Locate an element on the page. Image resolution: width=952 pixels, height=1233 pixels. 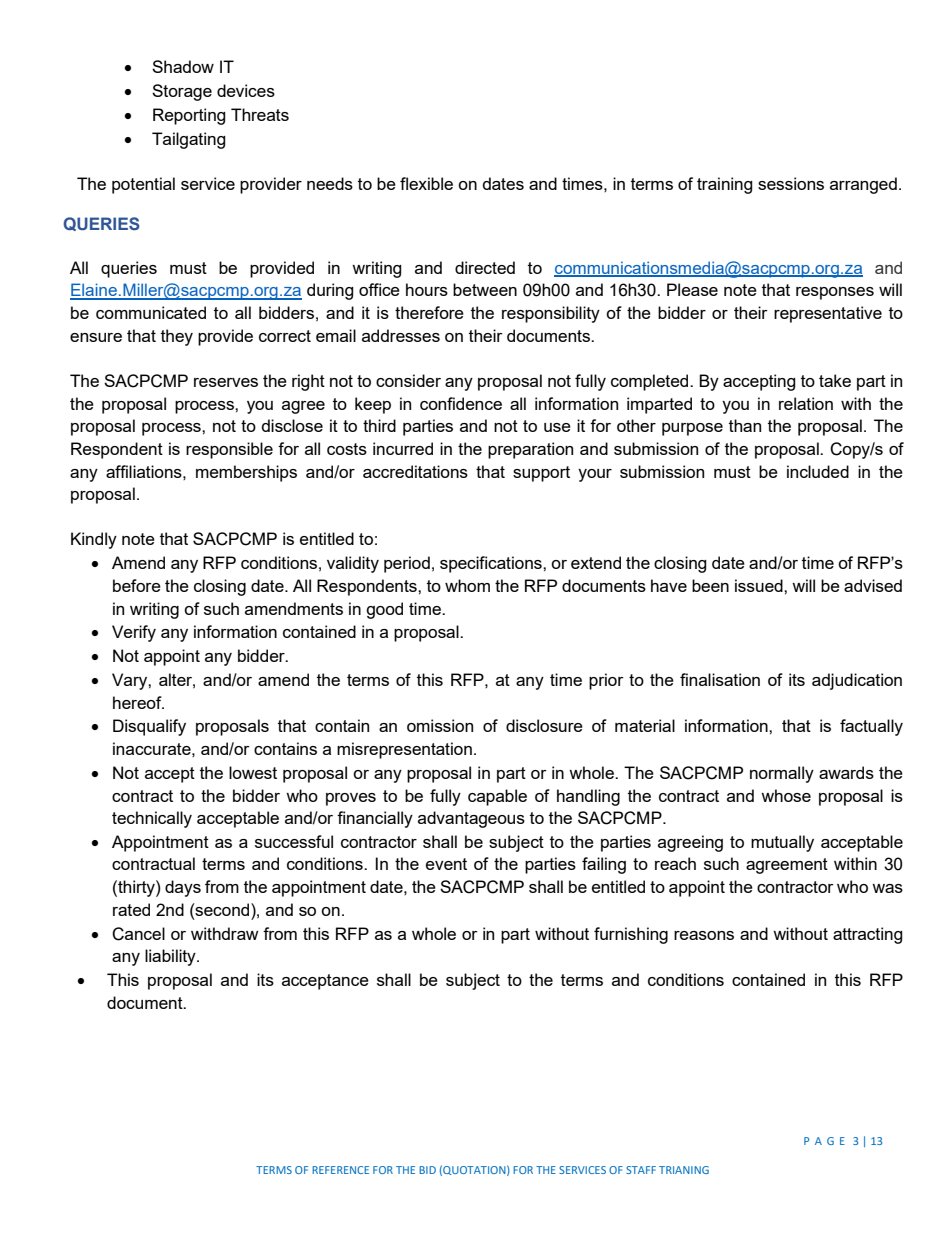
attracting is located at coordinates (868, 935).
